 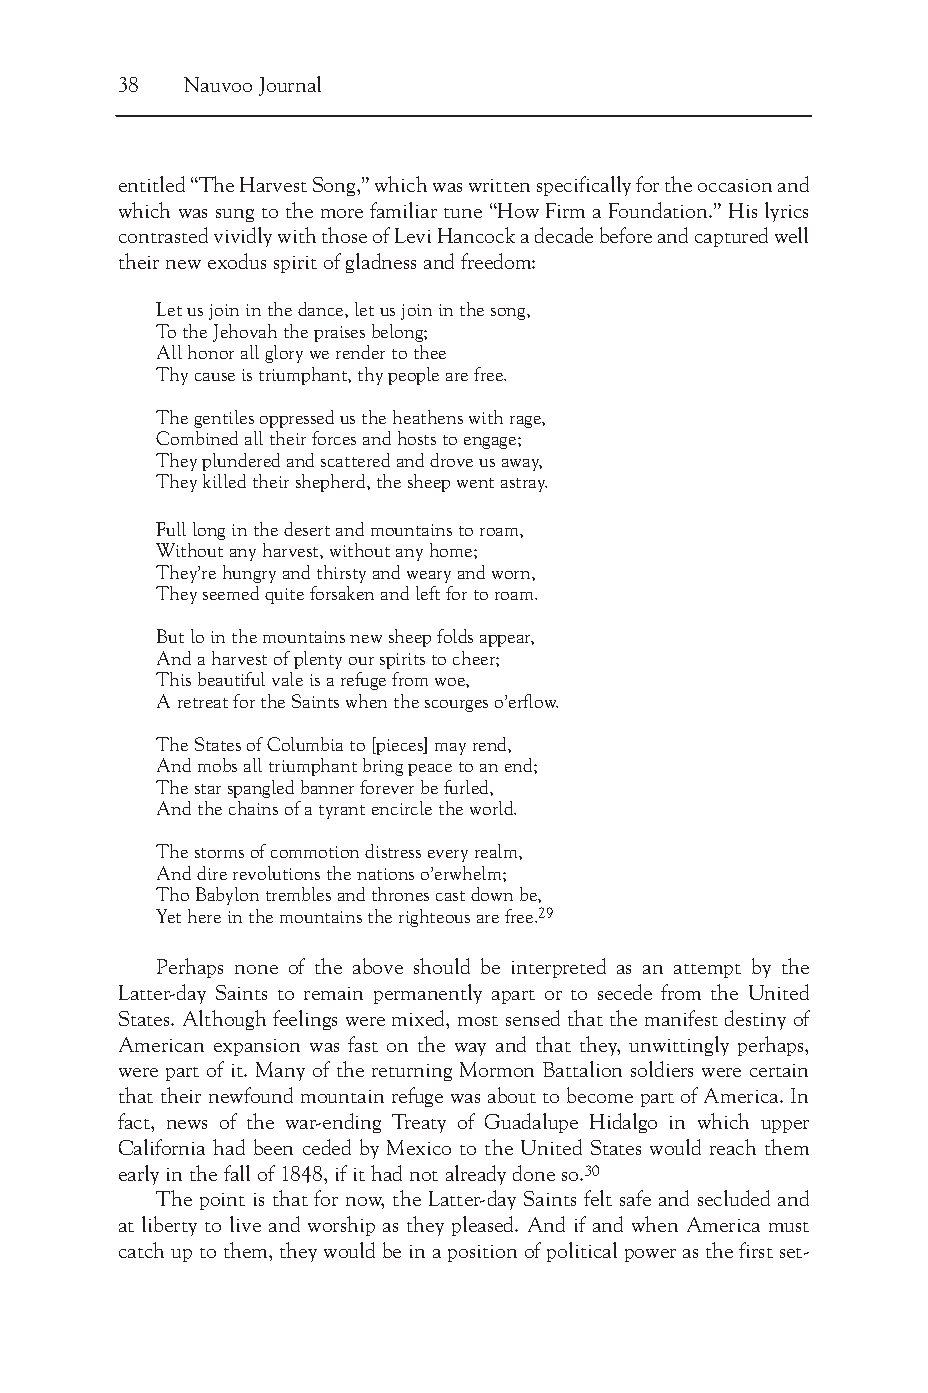 What do you see at coordinates (499, 185) in the document?
I see `written` at bounding box center [499, 185].
